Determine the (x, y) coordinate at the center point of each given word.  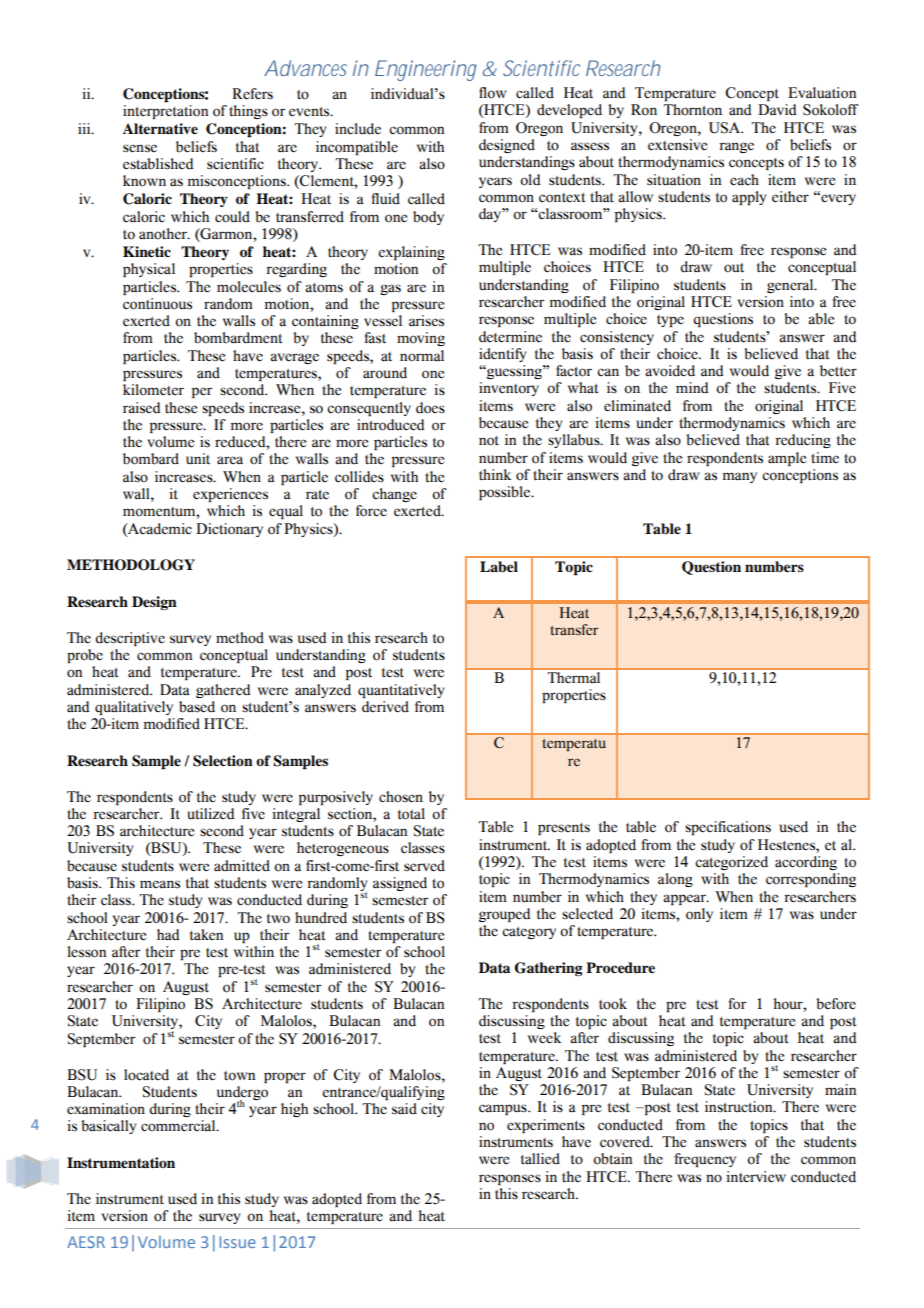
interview (756, 1177)
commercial (179, 1126)
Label (499, 567)
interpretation (165, 112)
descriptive (130, 639)
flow (493, 93)
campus (504, 1109)
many (739, 477)
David (777, 109)
